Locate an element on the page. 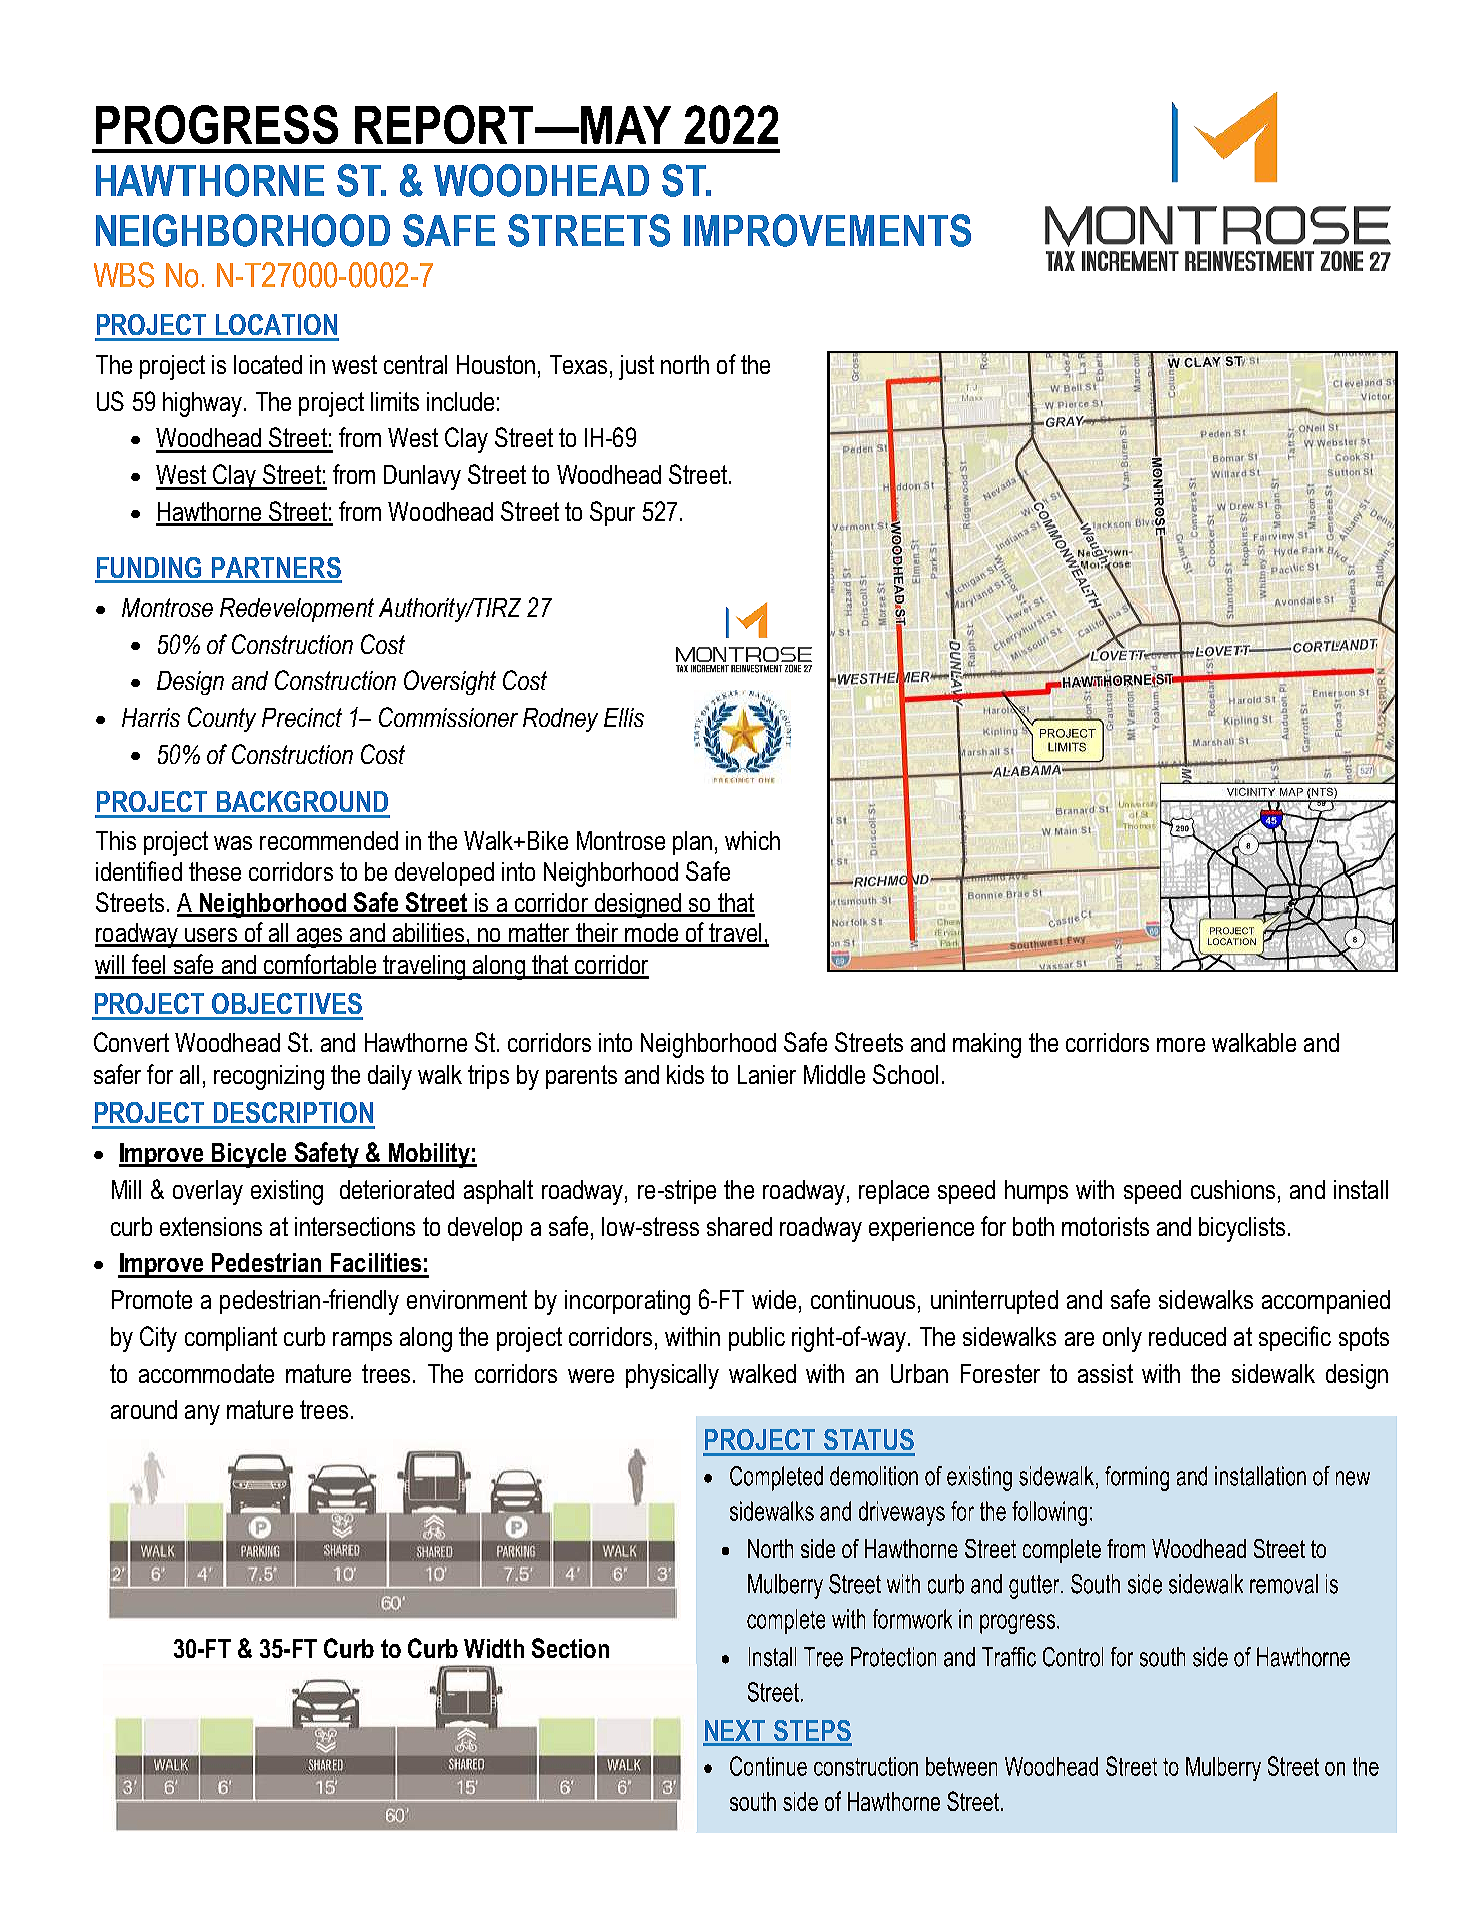 Image resolution: width=1484 pixels, height=1920 pixels. Precinct is located at coordinates (302, 717).
